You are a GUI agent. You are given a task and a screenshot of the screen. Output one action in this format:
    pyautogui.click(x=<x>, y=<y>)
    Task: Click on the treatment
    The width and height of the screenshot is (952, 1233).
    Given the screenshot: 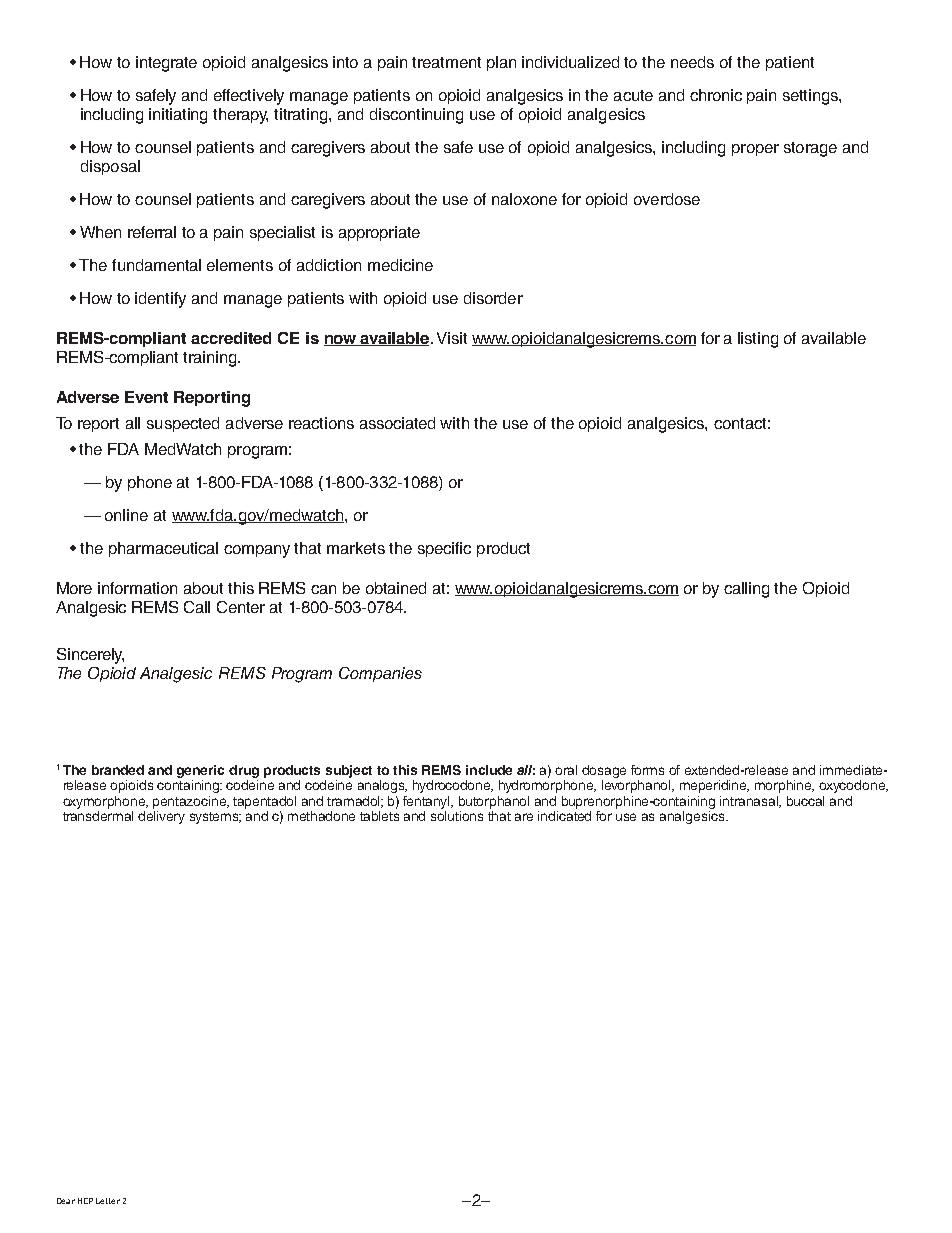 What is the action you would take?
    pyautogui.click(x=446, y=62)
